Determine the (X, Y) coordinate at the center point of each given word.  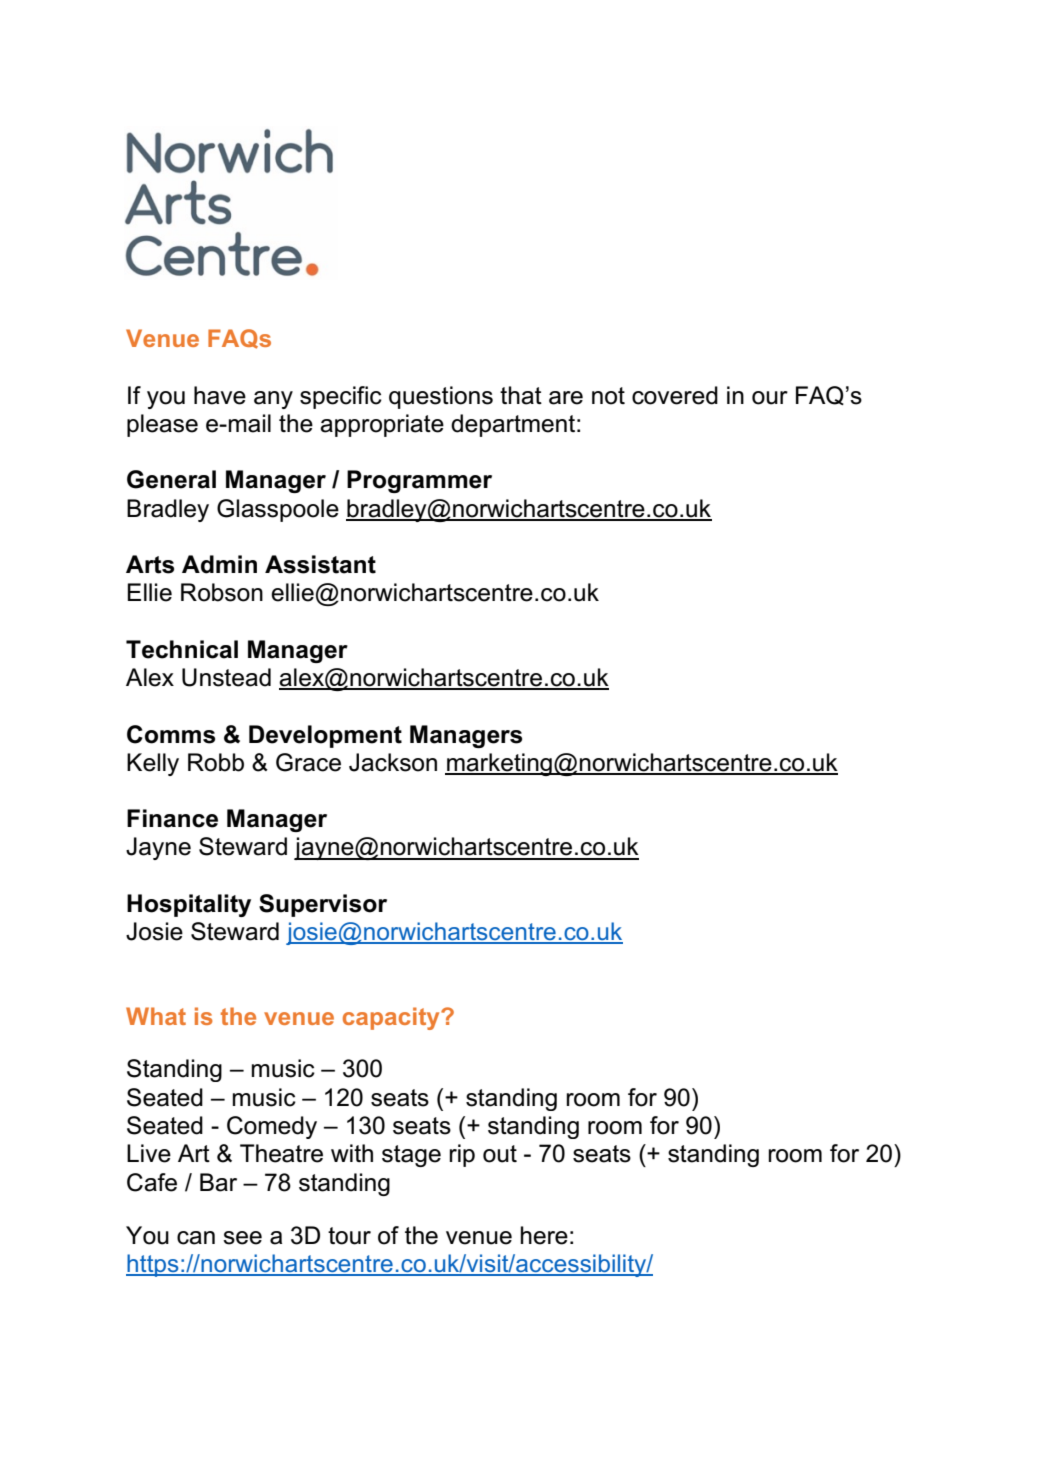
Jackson (393, 762)
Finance (172, 818)
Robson (222, 592)
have (220, 395)
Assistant (320, 564)
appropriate (382, 425)
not (608, 396)
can (196, 1238)
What (156, 1016)
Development (325, 736)
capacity (392, 1018)
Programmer (419, 481)
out (500, 1154)
